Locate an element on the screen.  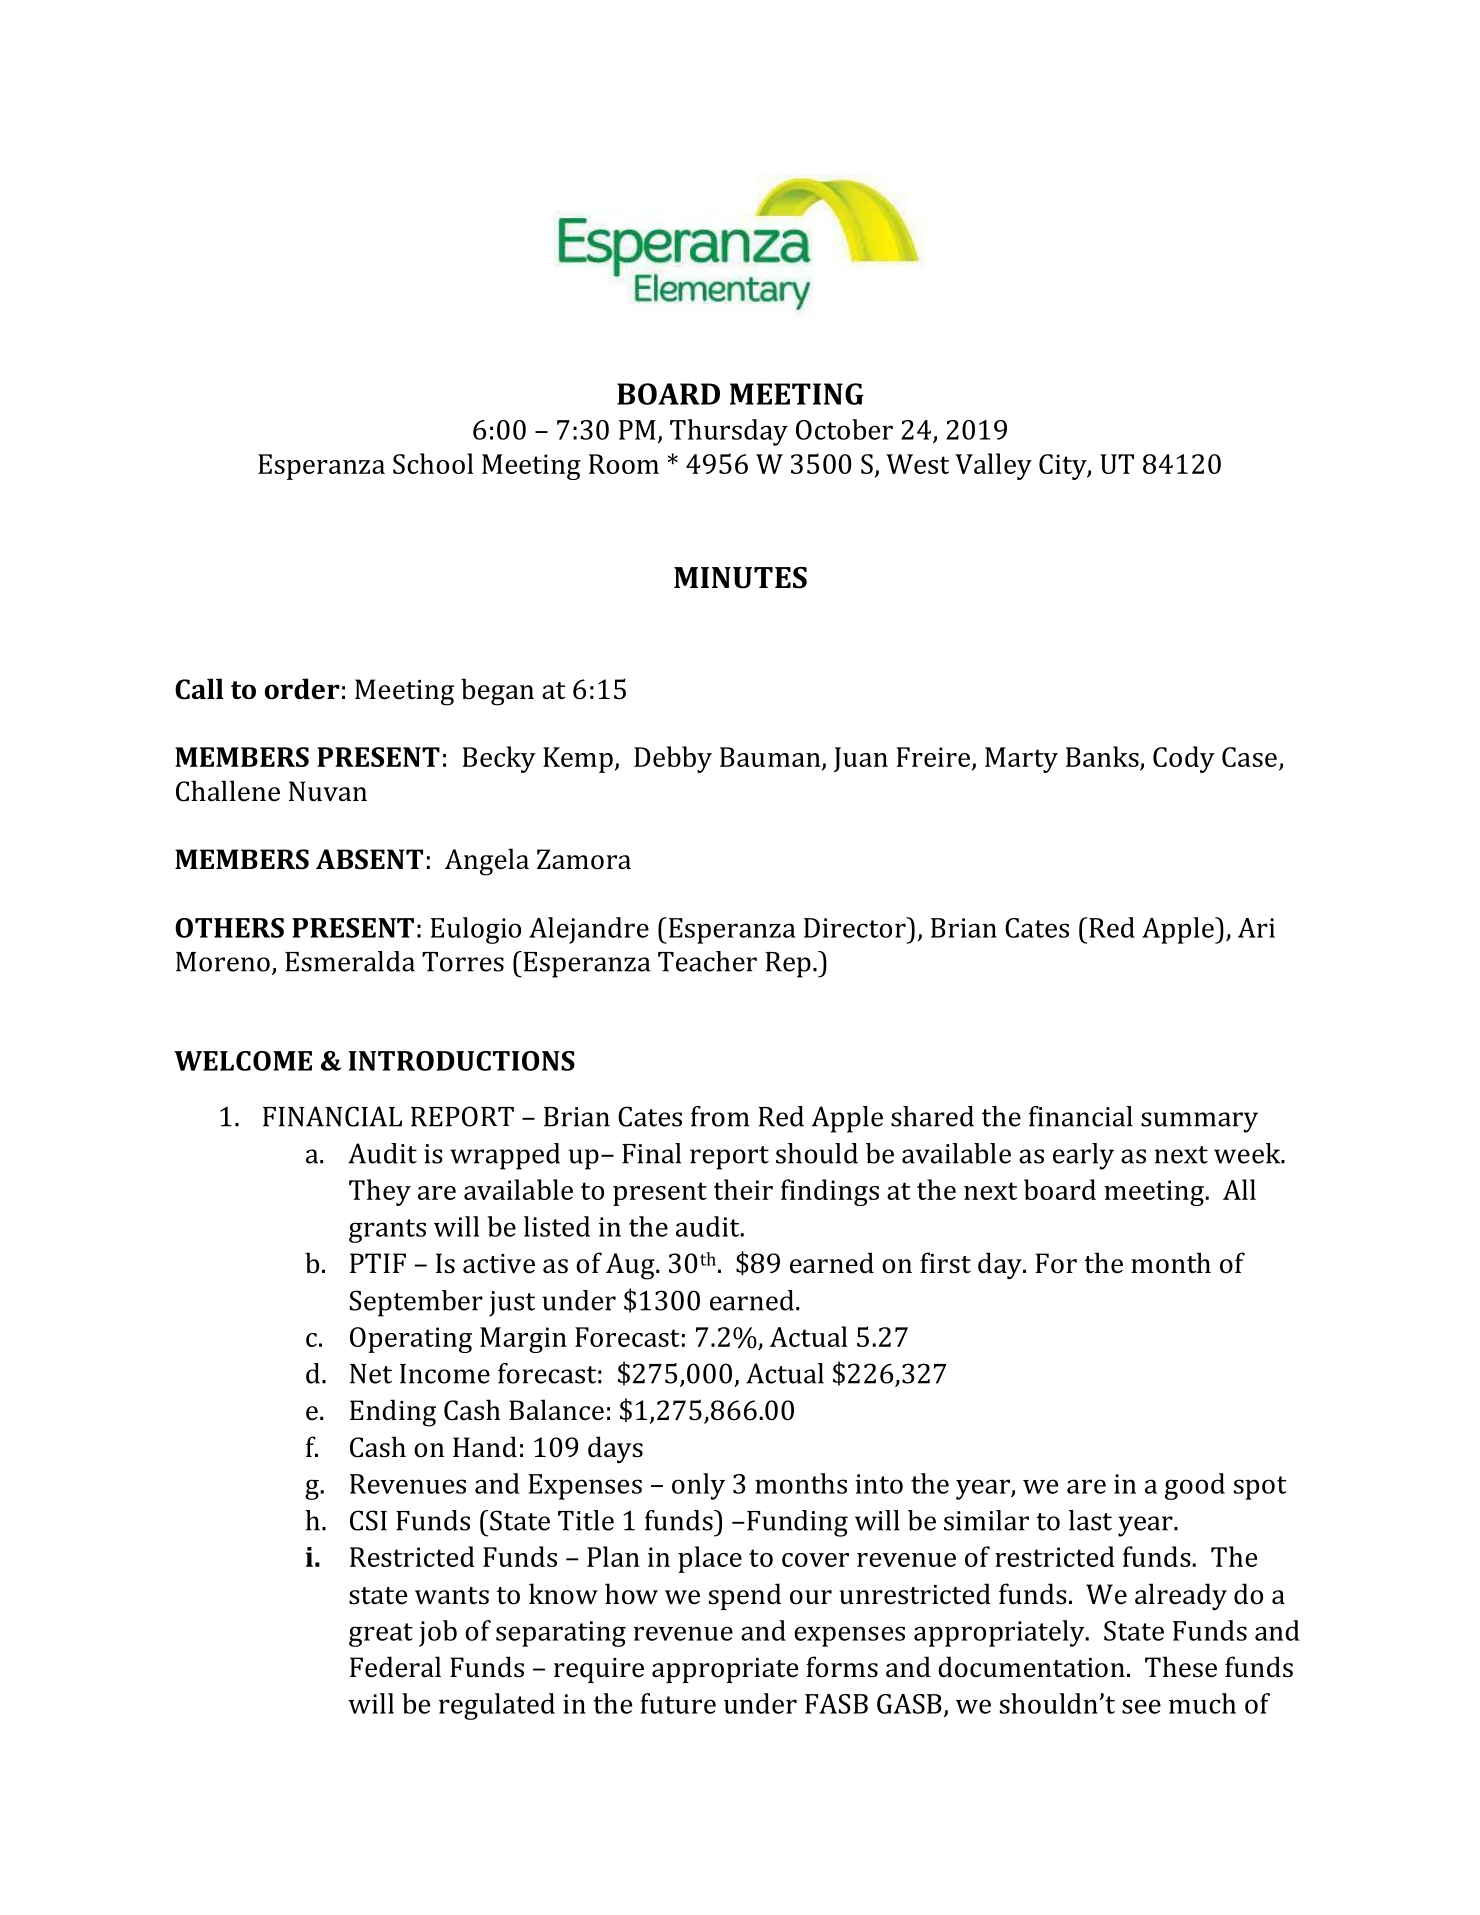
Thursday is located at coordinates (729, 432).
